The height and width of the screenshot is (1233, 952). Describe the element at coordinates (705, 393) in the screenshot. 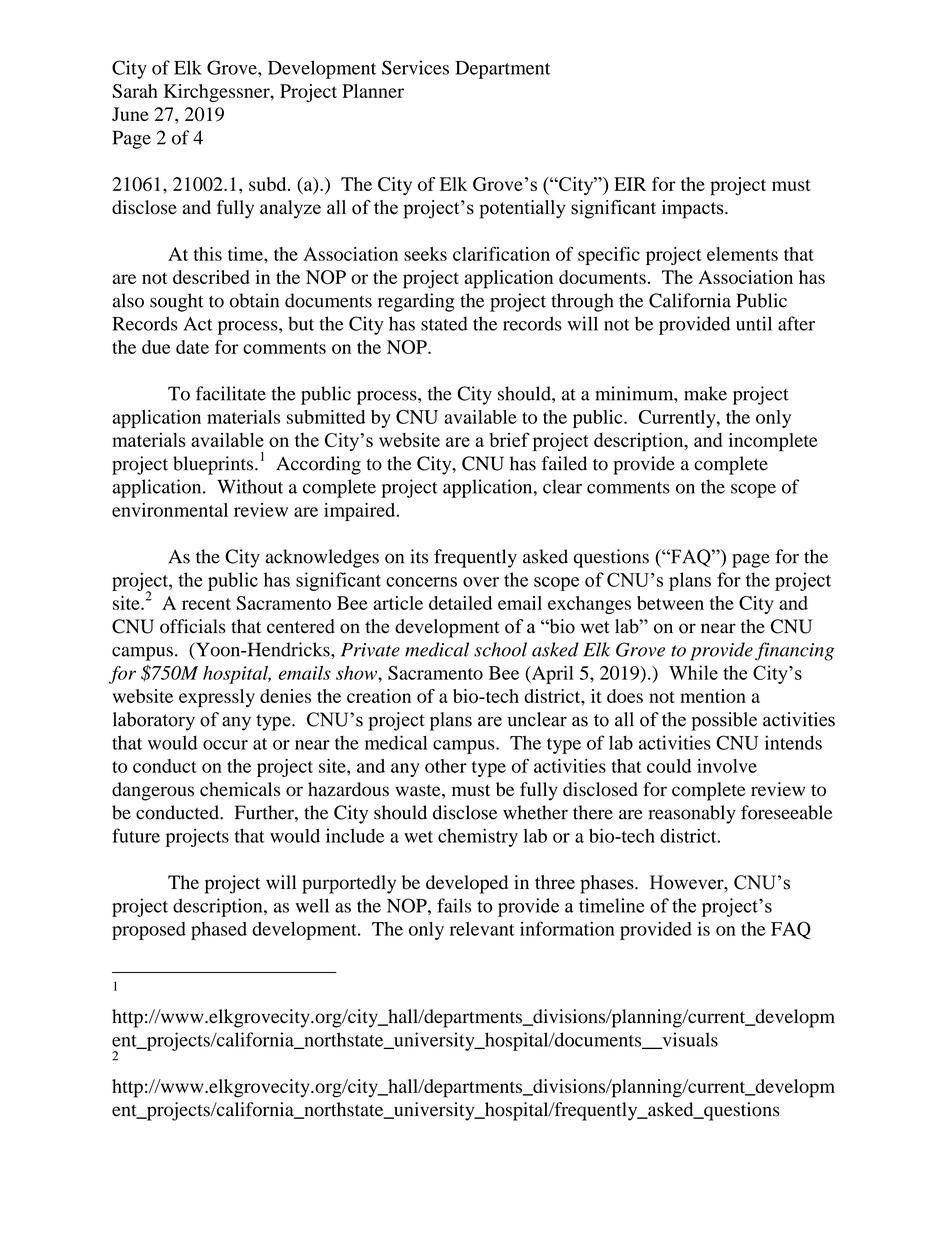

I see `make` at that location.
